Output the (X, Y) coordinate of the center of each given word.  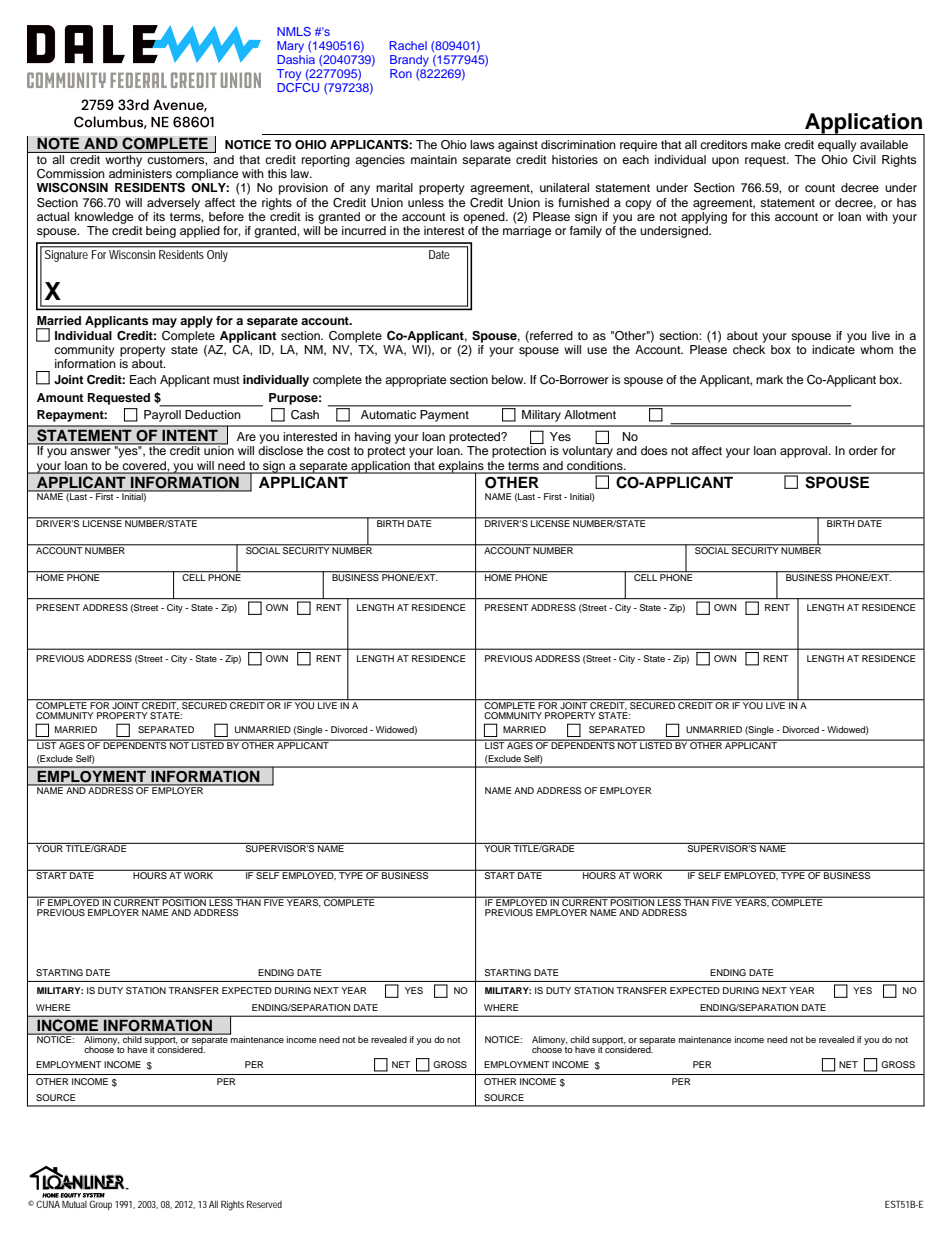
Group (100, 1205)
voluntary (587, 452)
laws (482, 144)
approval (805, 452)
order (863, 450)
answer (90, 451)
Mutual (74, 1204)
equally (837, 146)
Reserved (264, 1204)
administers (140, 173)
